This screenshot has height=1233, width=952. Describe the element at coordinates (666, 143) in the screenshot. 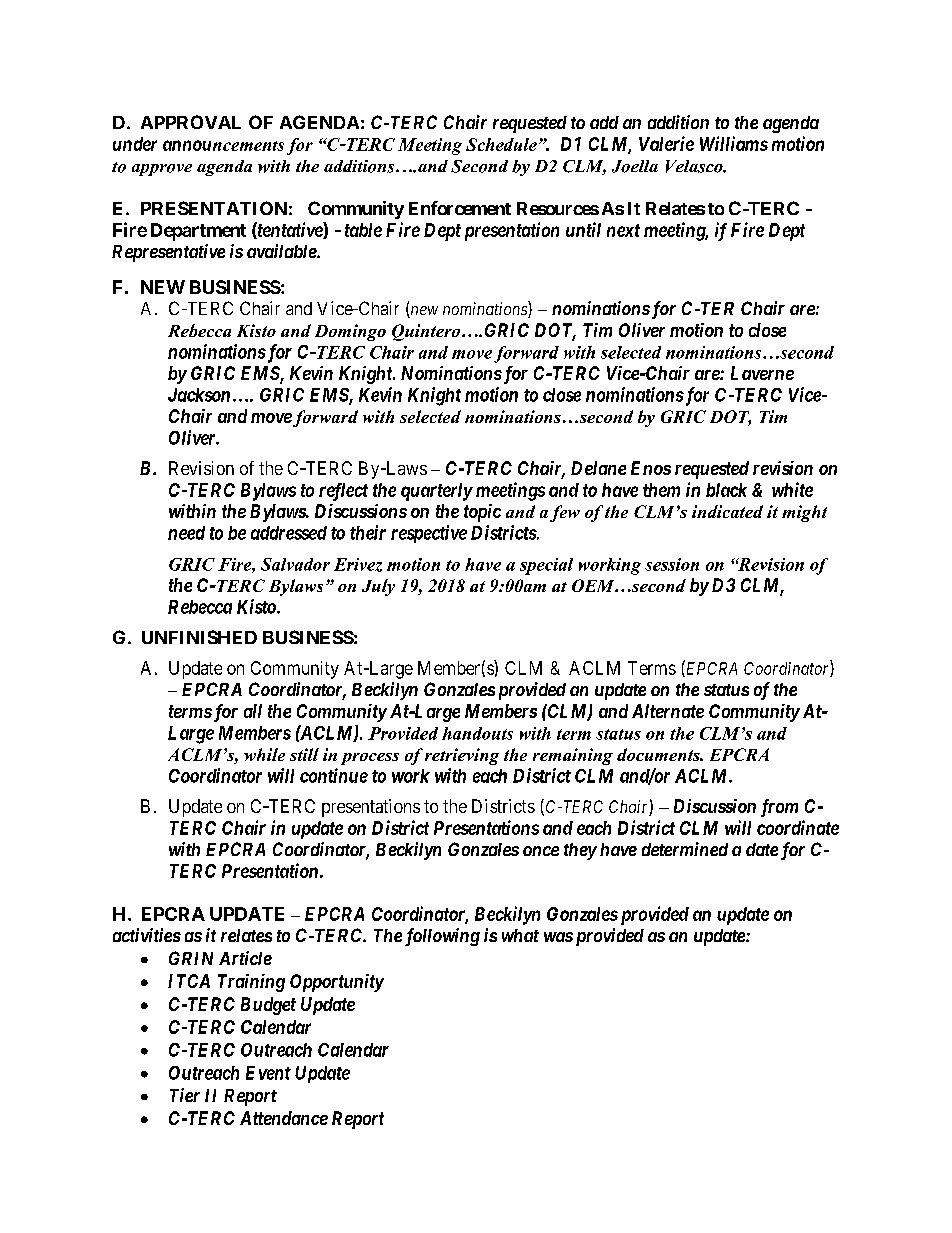

I see `Valerie` at that location.
